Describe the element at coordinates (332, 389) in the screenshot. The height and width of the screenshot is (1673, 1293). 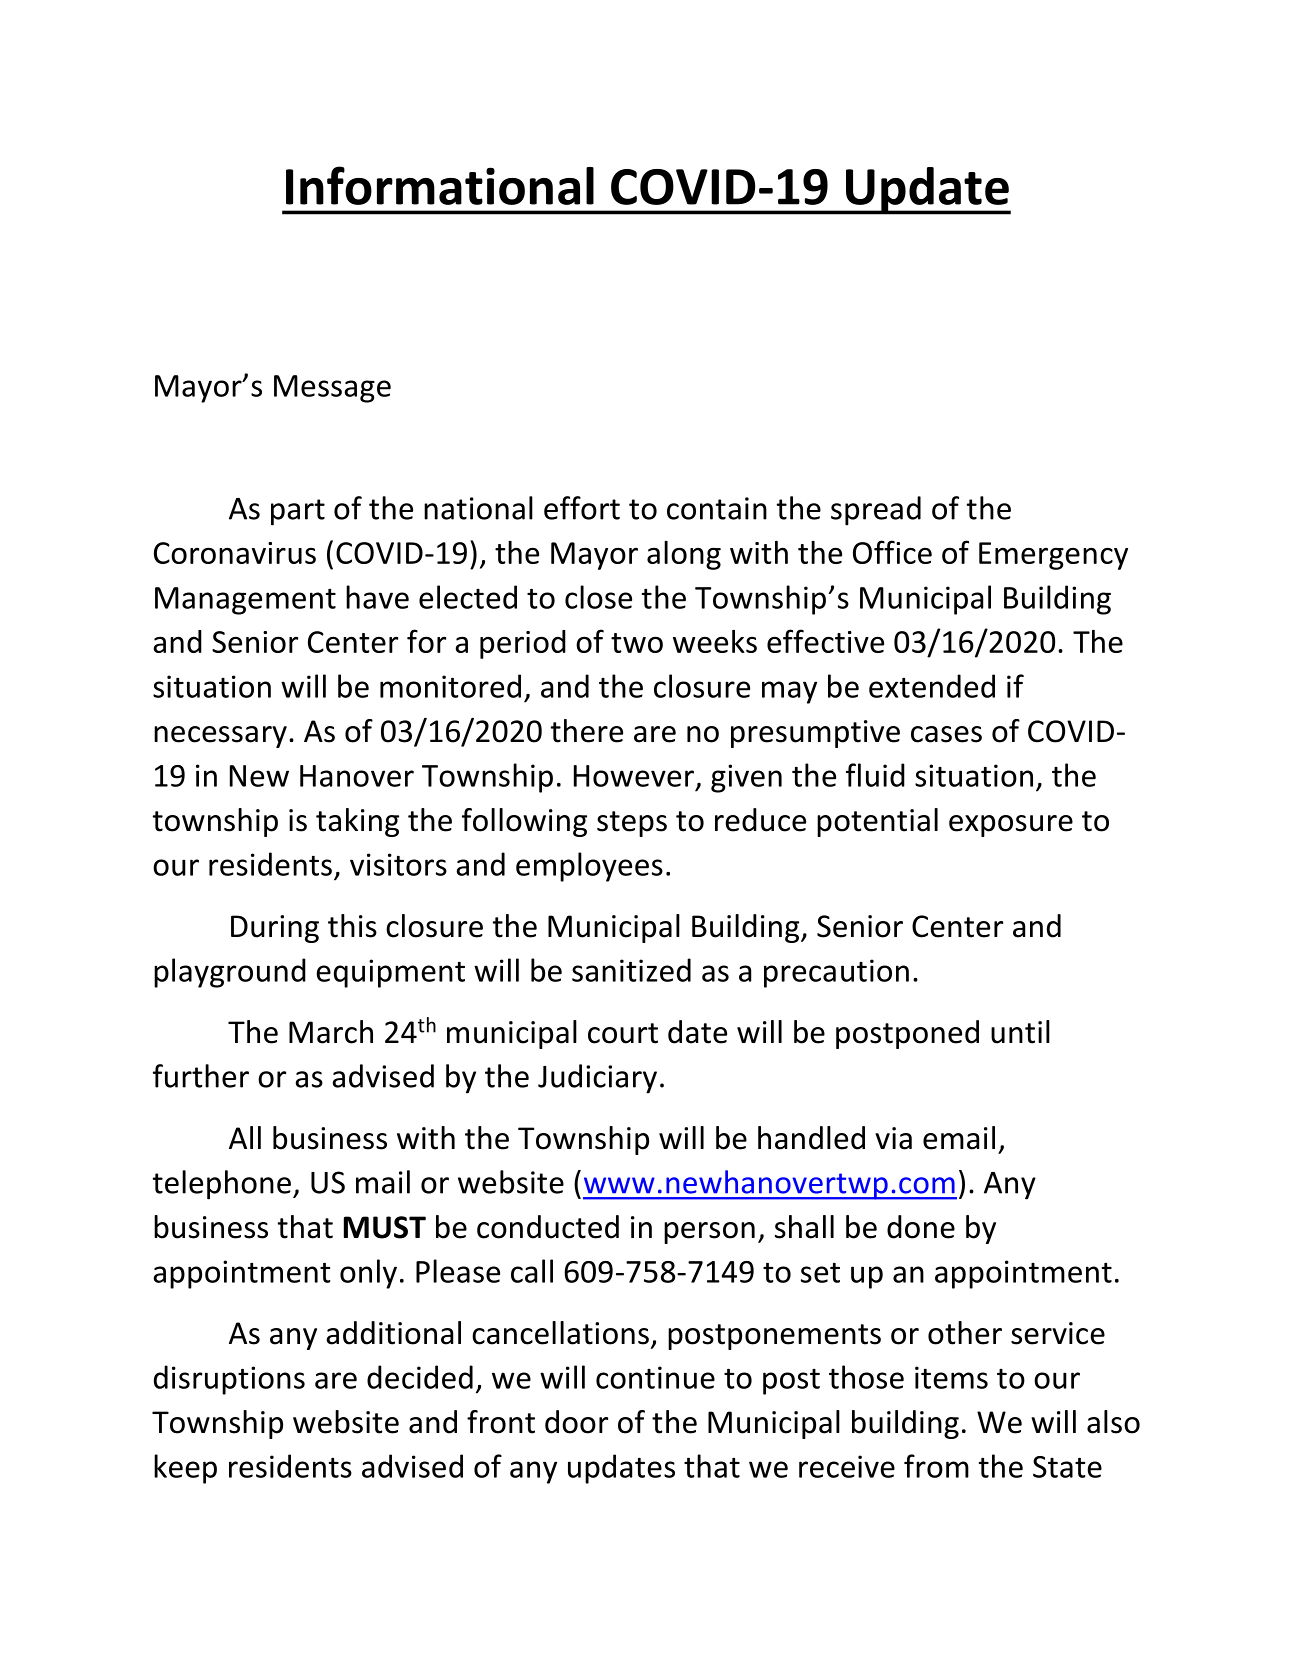
I see `Message` at that location.
